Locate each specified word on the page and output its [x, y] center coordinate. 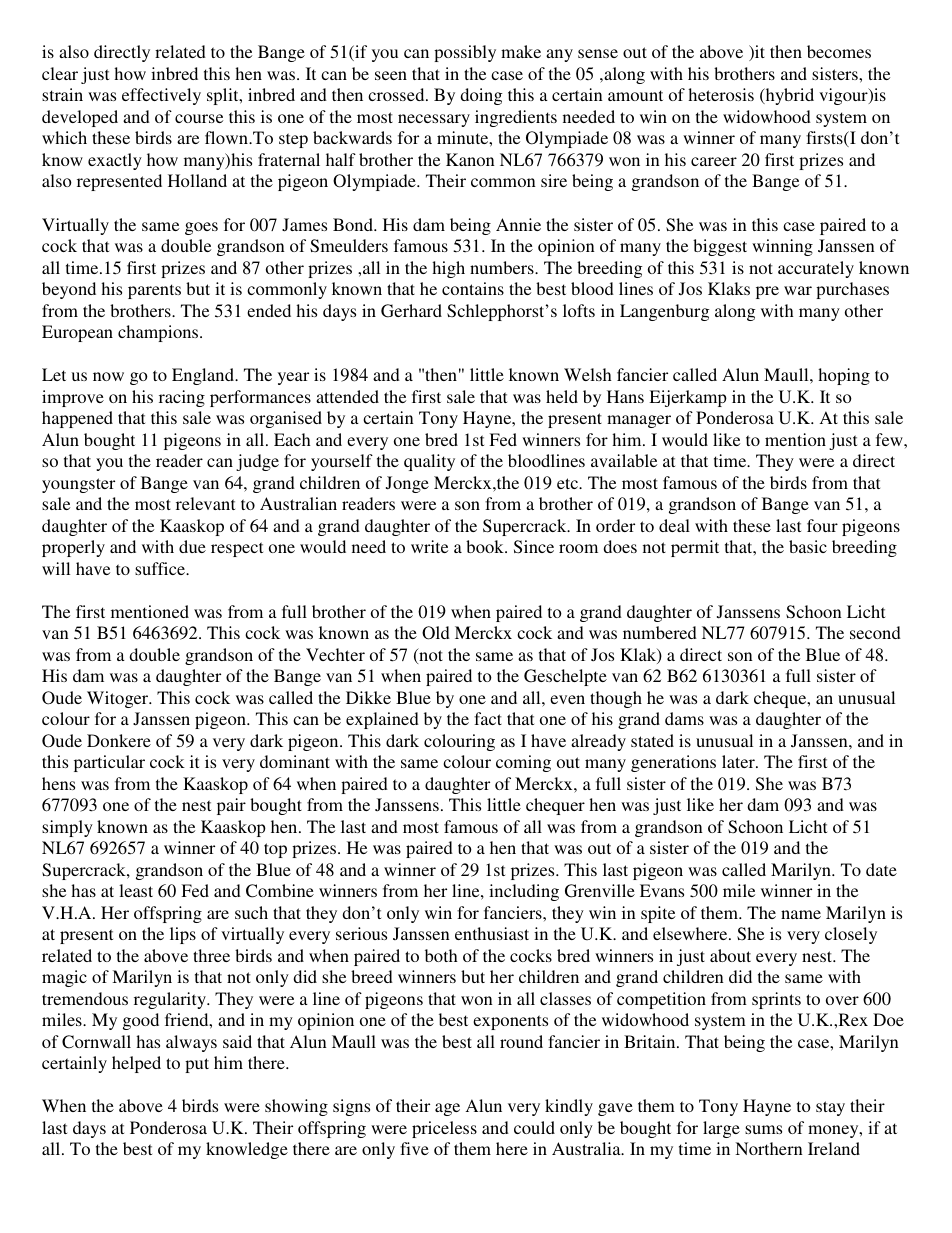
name [801, 914]
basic [808, 546]
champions [159, 333]
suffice [161, 568]
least [136, 890]
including [524, 892]
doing [481, 96]
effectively [161, 96]
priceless [444, 1129]
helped [136, 1064]
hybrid [788, 96]
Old [436, 633]
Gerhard [411, 311]
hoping [844, 376]
